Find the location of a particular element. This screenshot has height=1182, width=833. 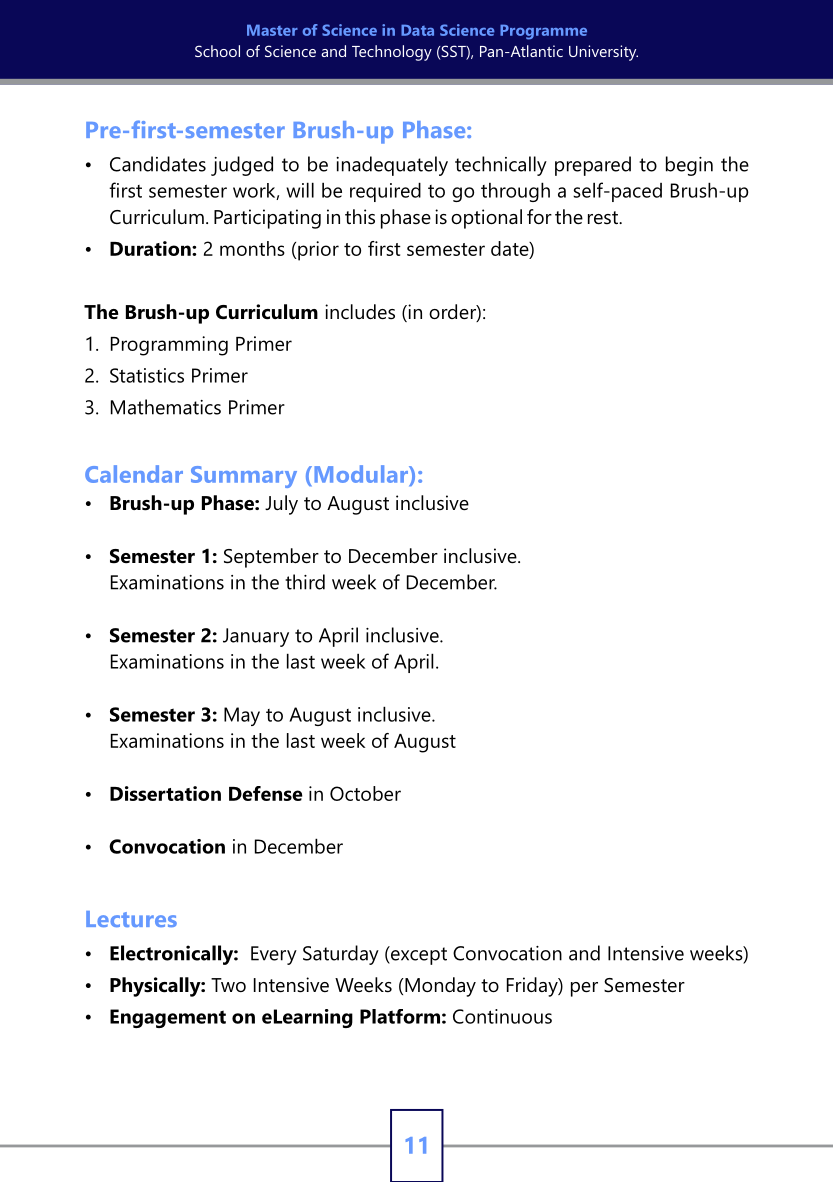

July is located at coordinates (281, 505).
